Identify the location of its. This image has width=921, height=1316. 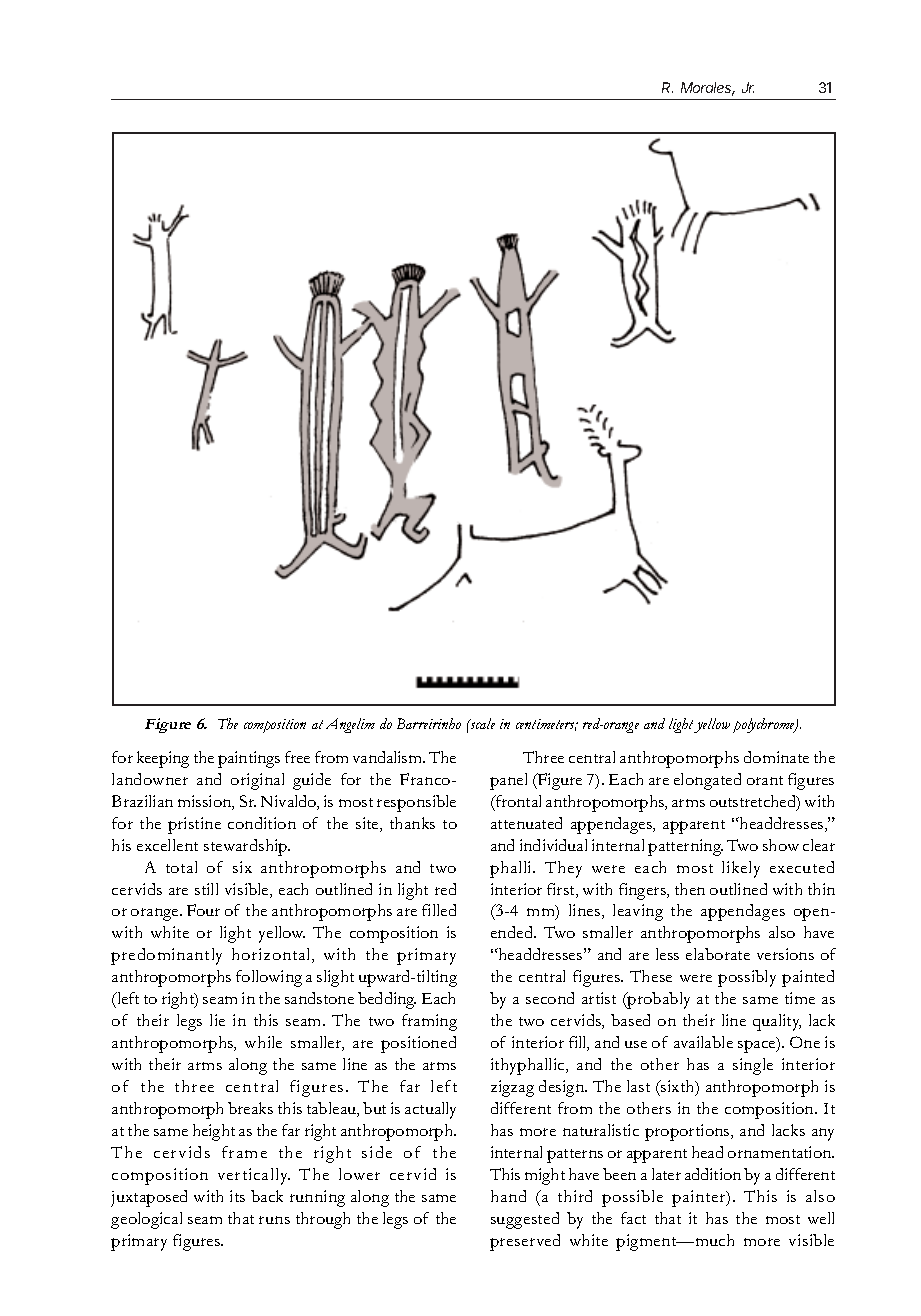
(237, 1196).
